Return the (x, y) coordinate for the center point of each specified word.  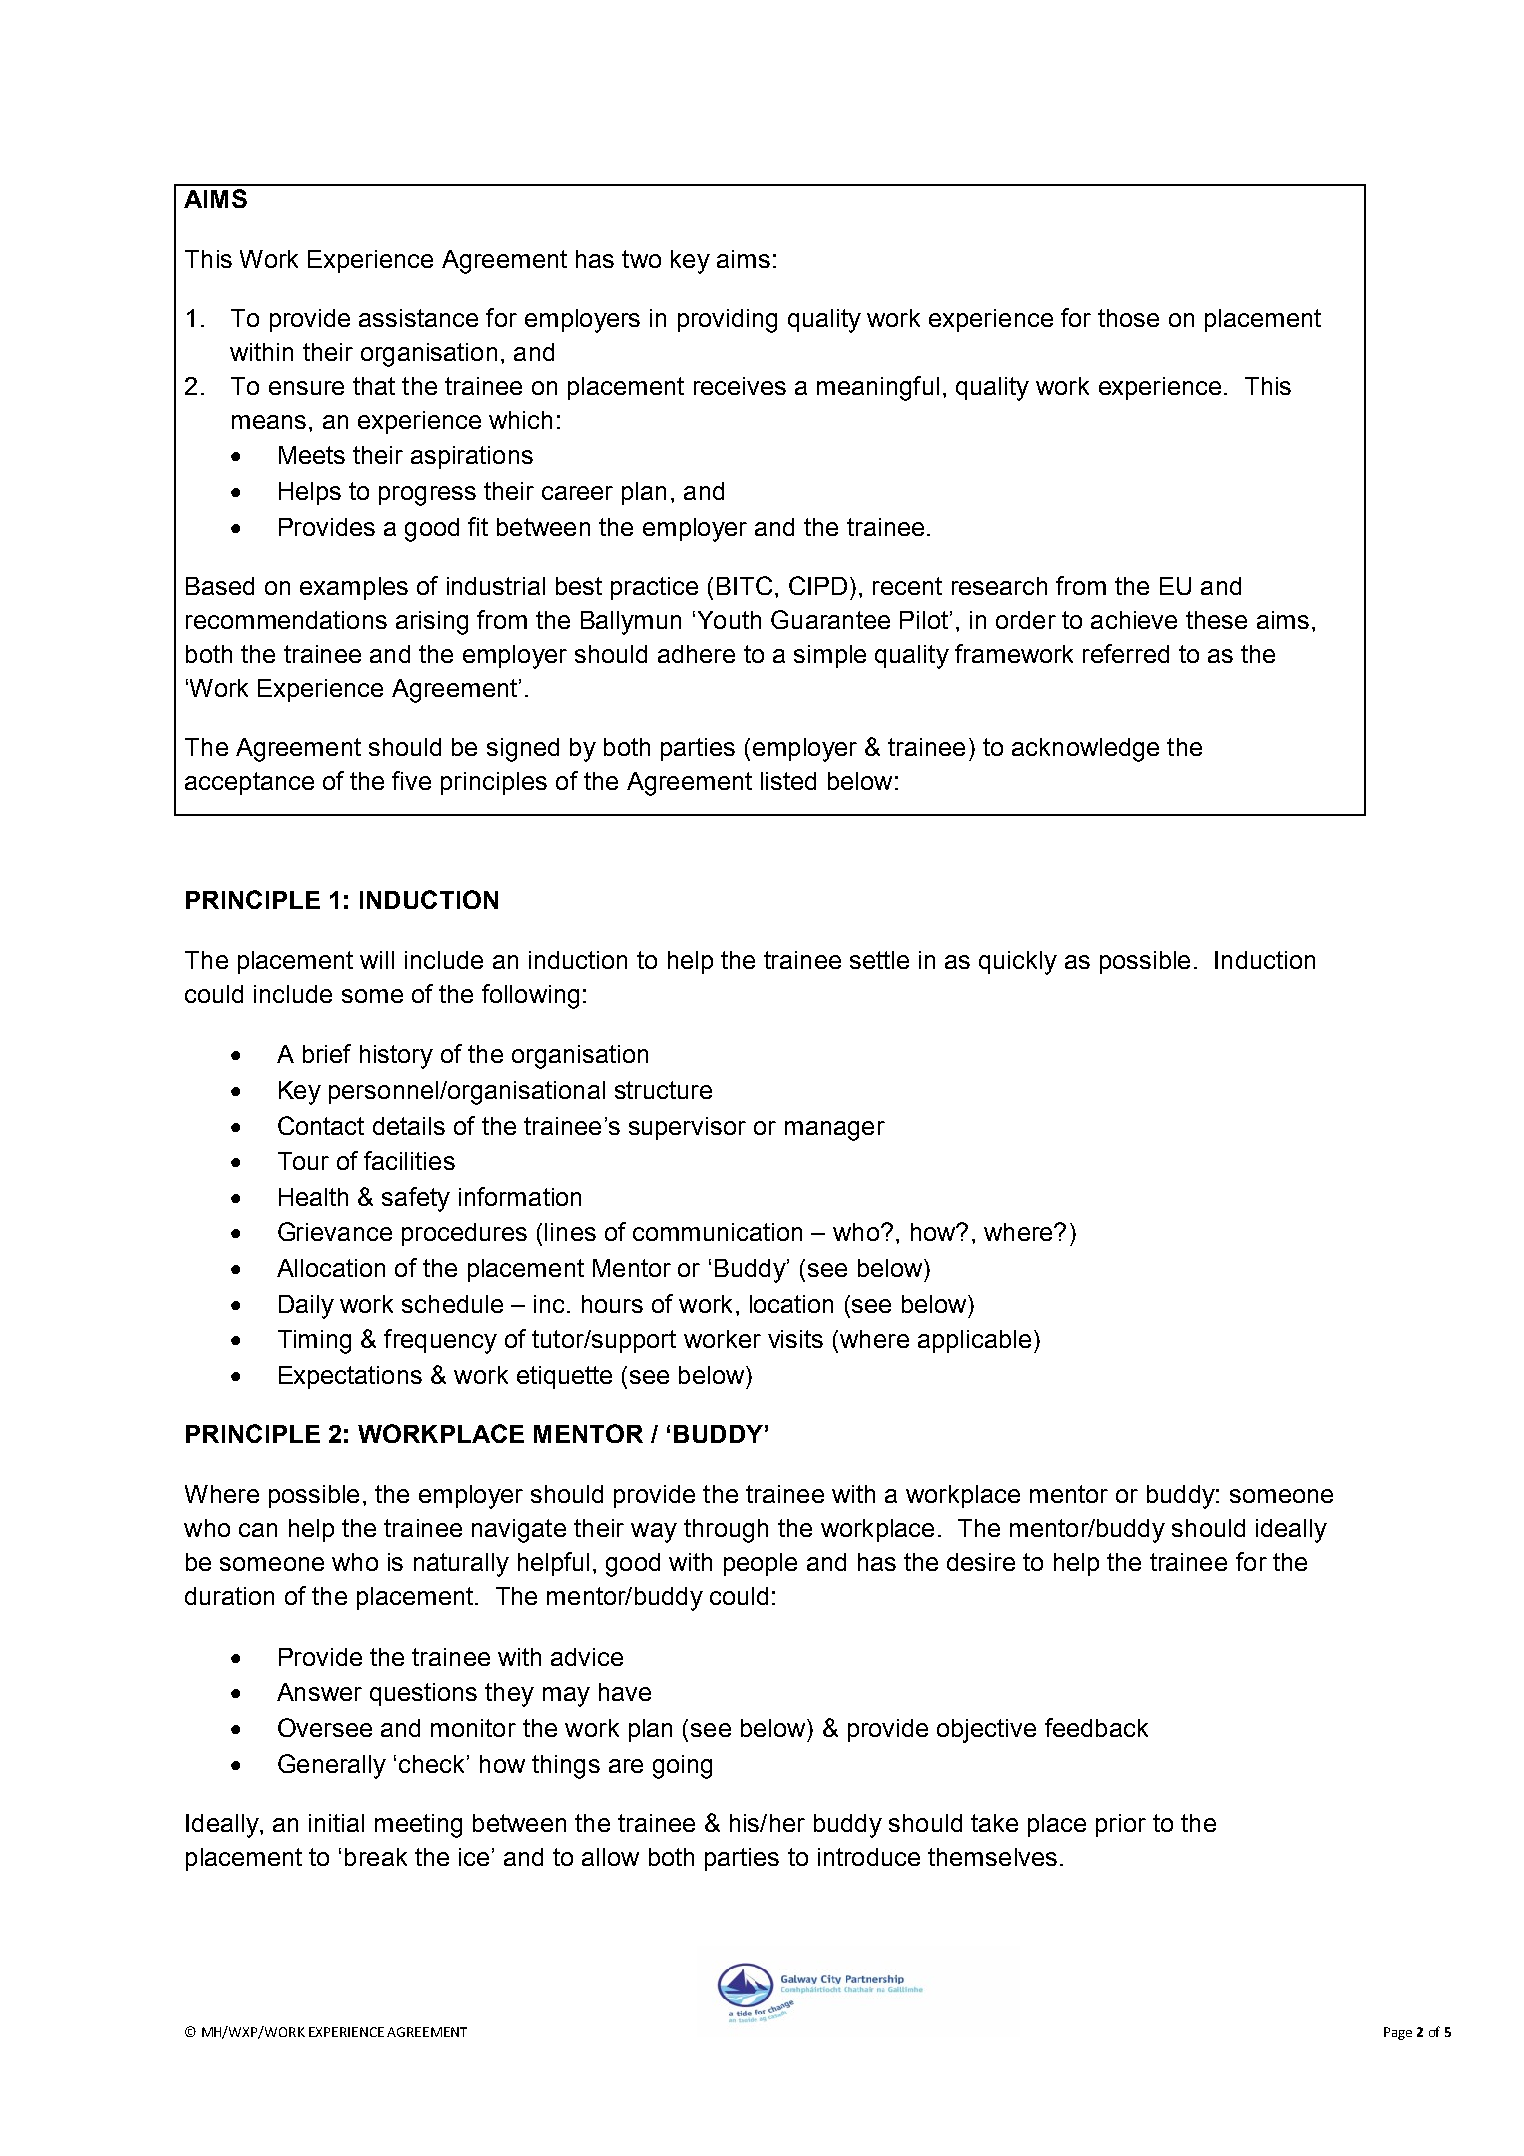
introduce (869, 1857)
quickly (1018, 963)
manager (835, 1131)
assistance (418, 318)
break (376, 1857)
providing (727, 321)
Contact (321, 1125)
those (1128, 318)
